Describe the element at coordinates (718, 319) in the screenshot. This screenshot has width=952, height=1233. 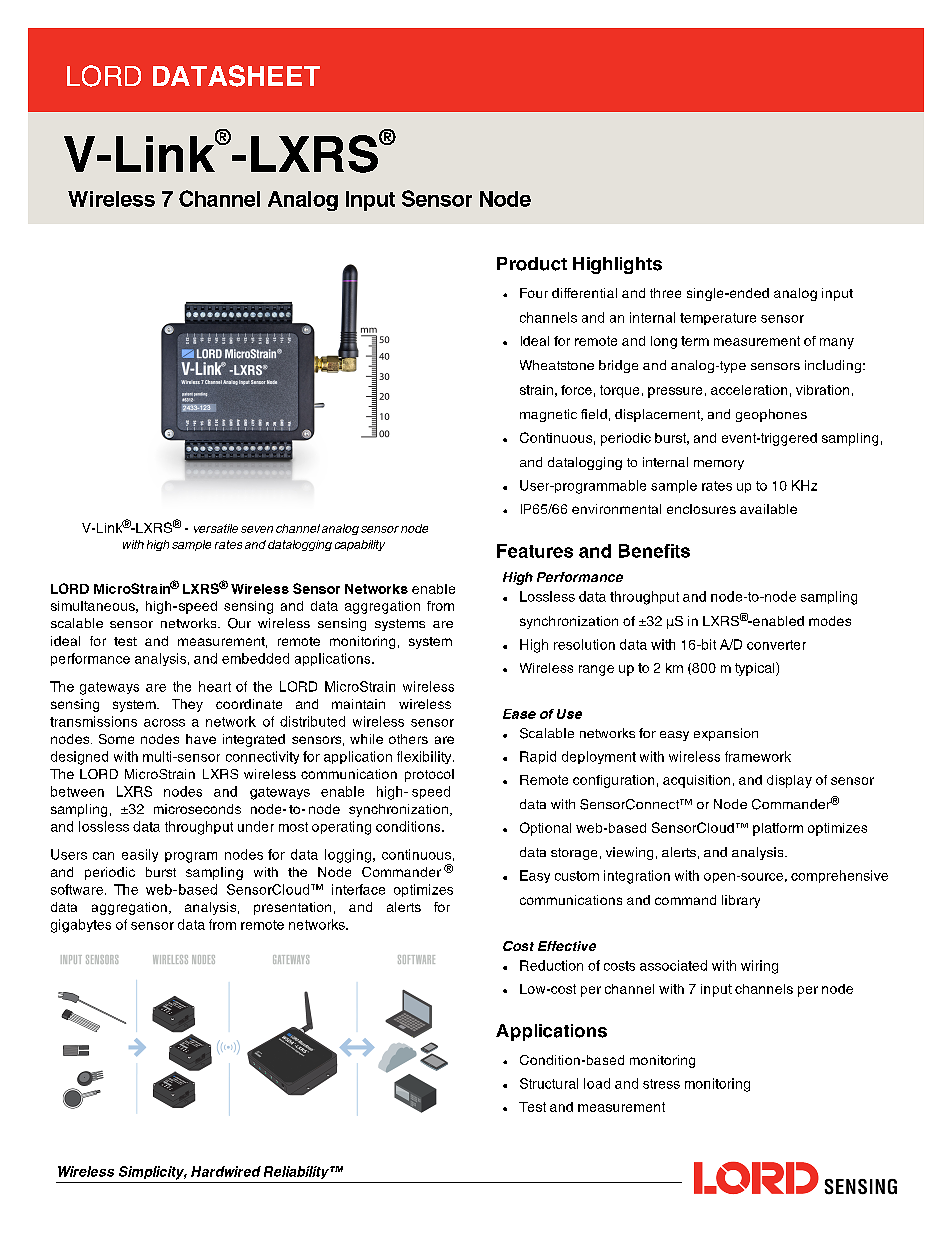
I see `temperature` at that location.
